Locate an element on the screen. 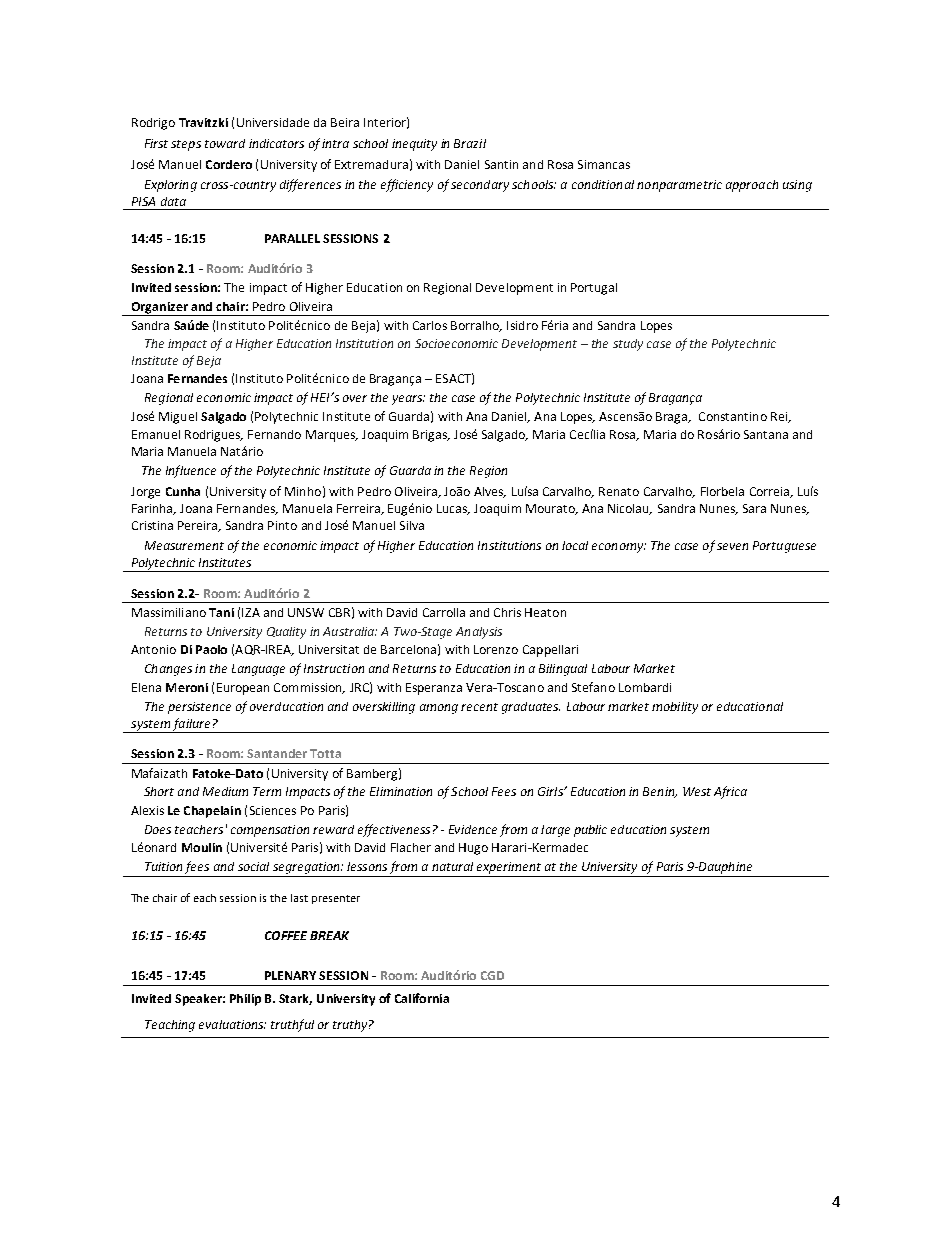 This screenshot has height=1233, width=952. seven is located at coordinates (732, 546).
